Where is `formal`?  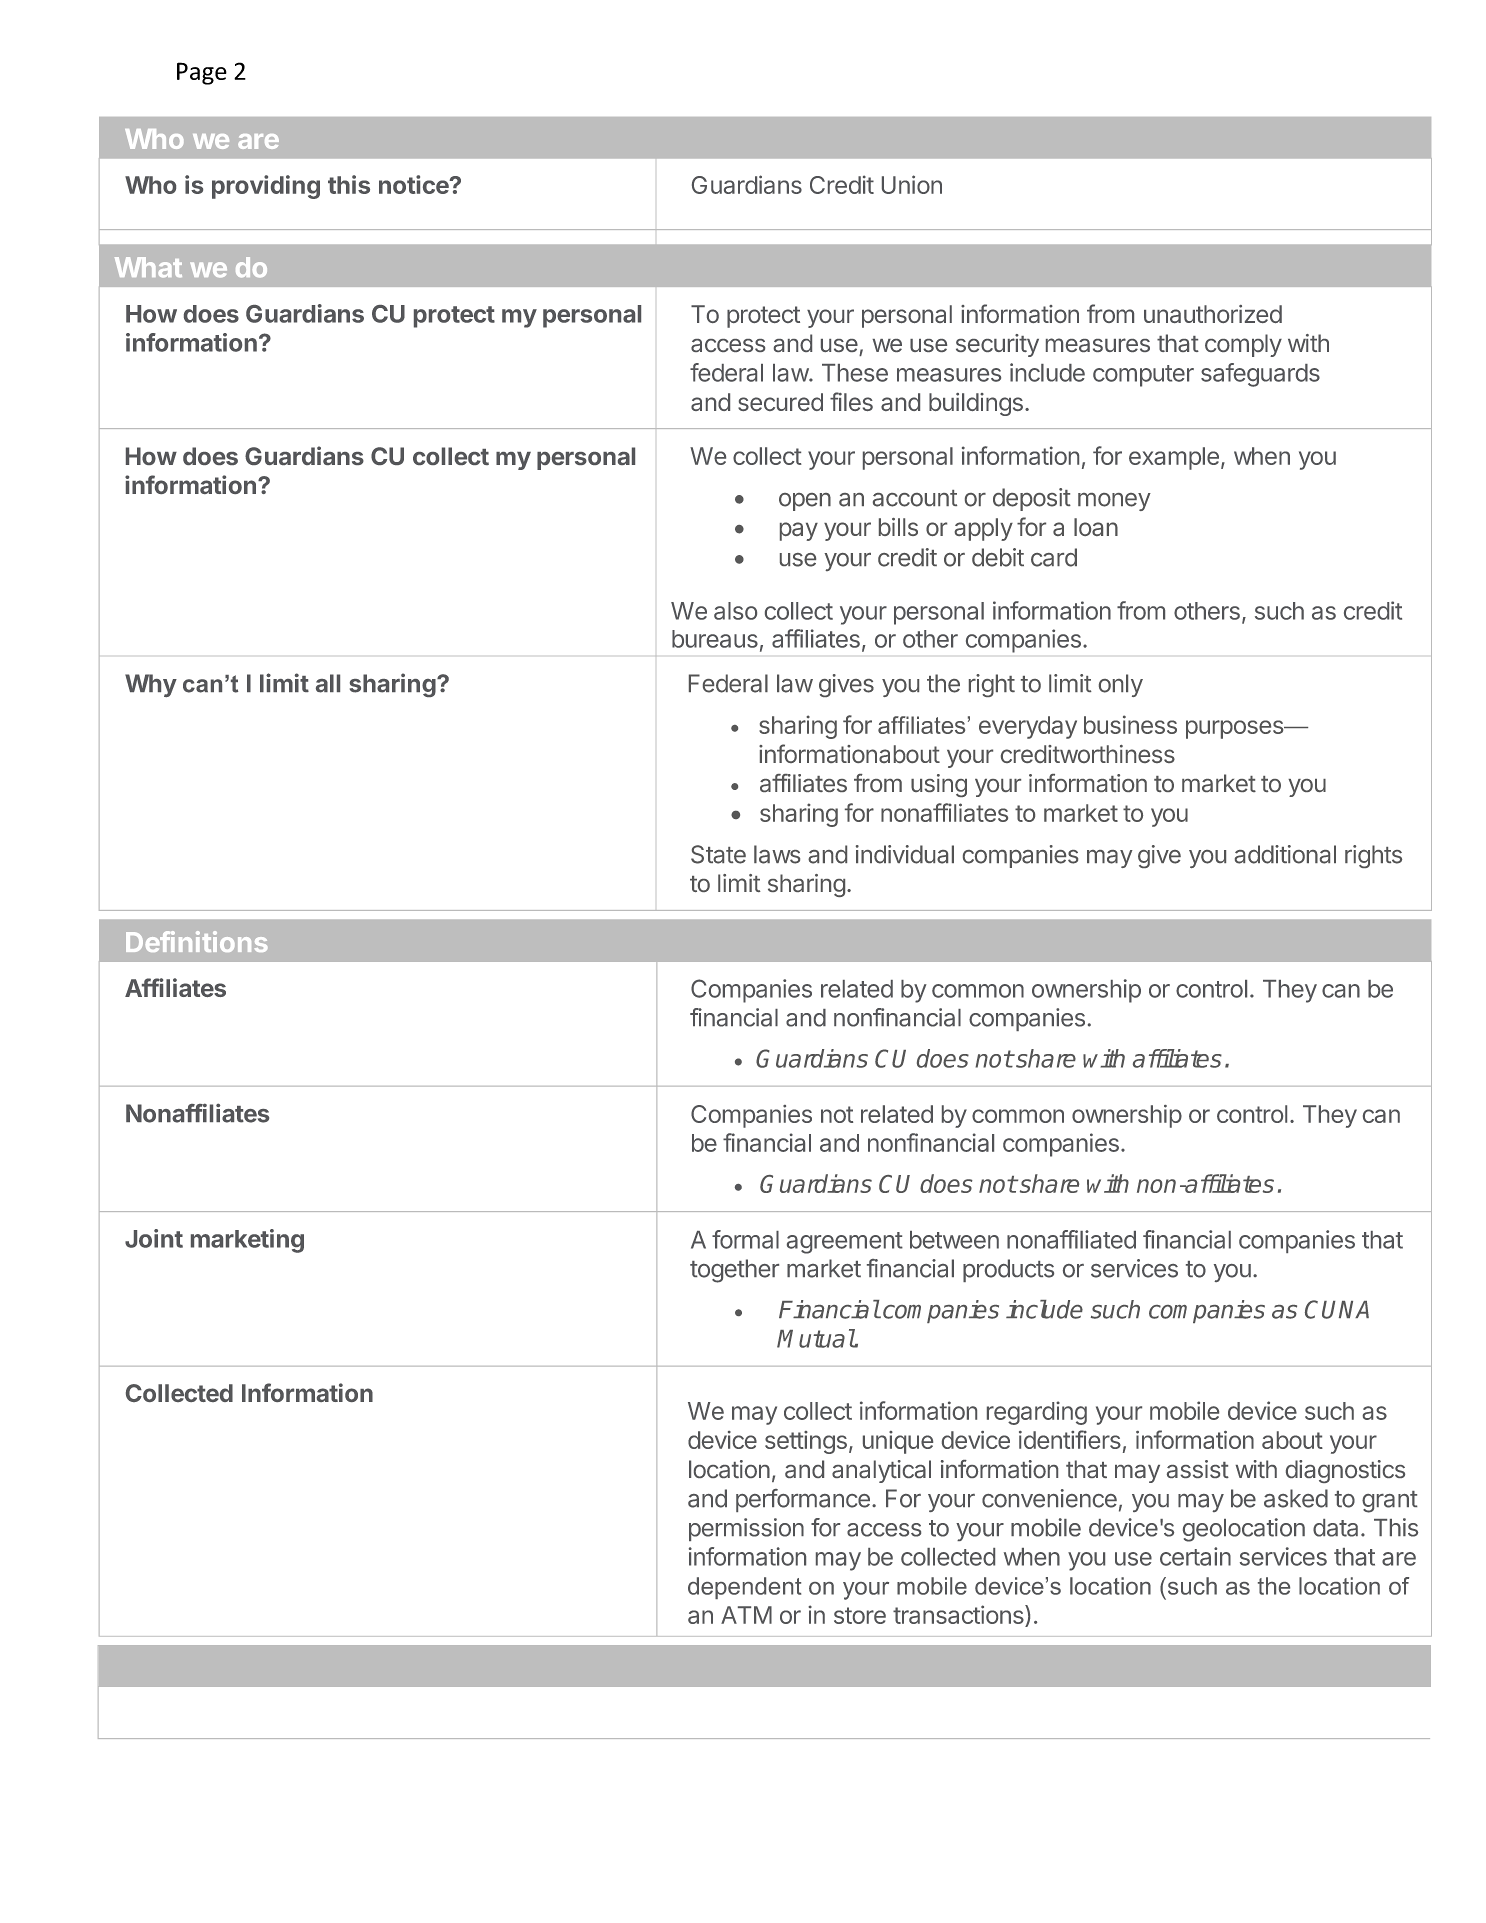 formal is located at coordinates (745, 1239).
